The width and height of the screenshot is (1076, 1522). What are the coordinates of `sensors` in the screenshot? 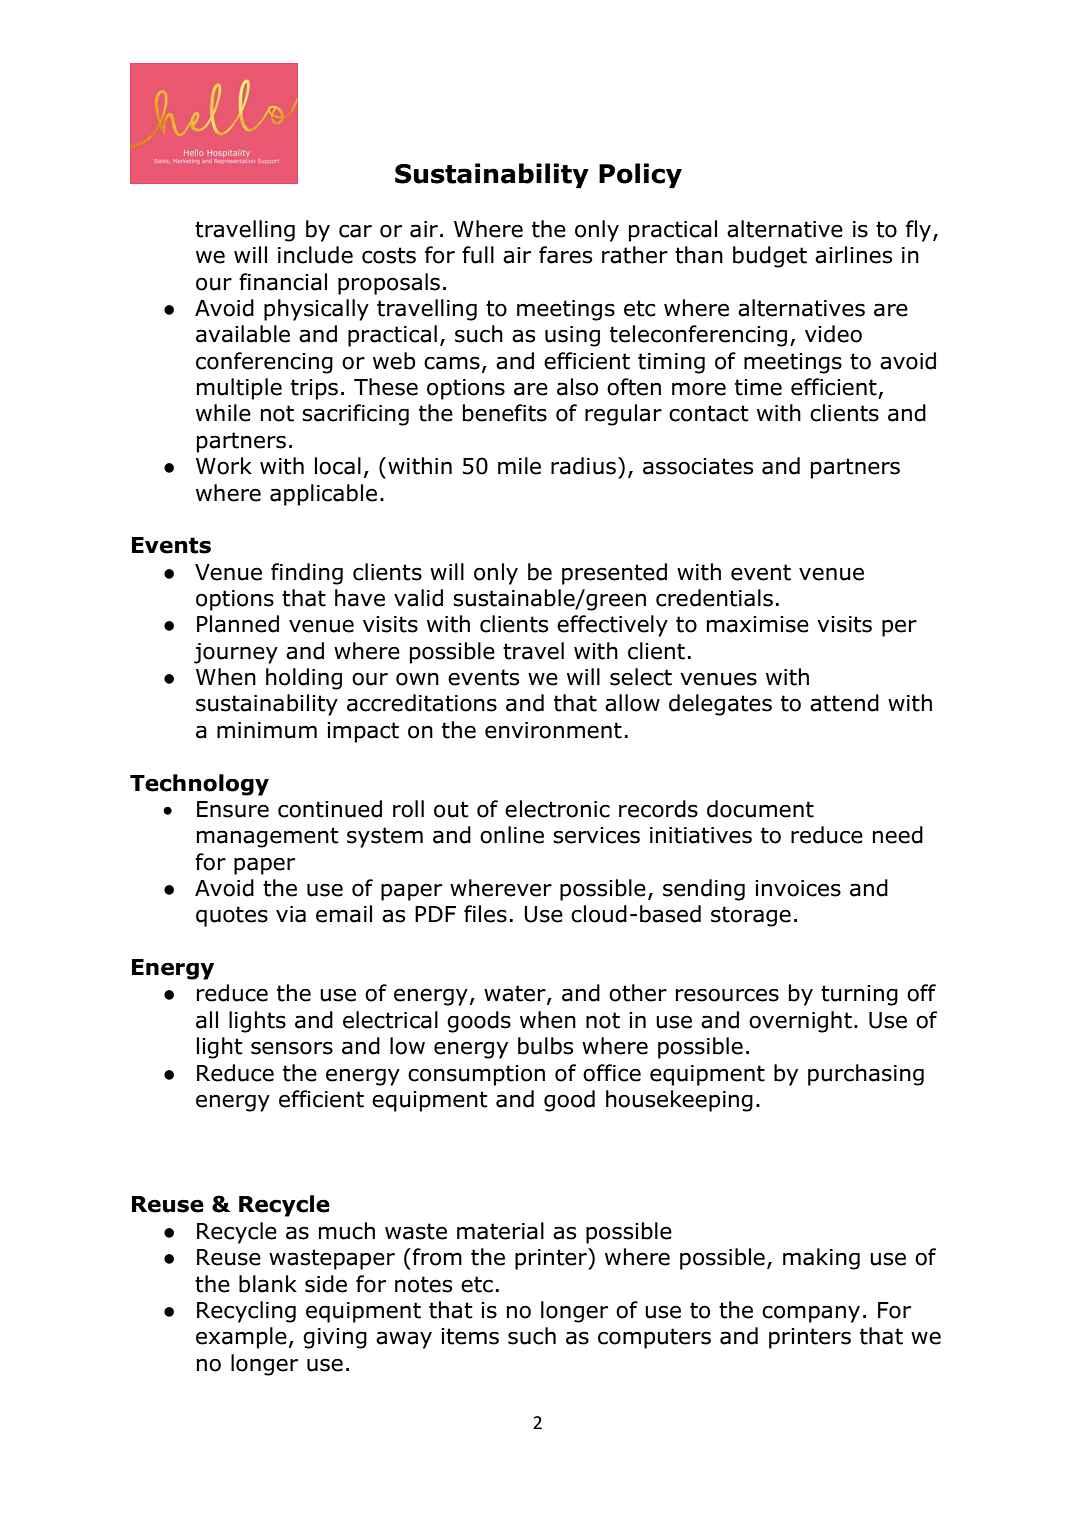 It's located at (292, 1048).
